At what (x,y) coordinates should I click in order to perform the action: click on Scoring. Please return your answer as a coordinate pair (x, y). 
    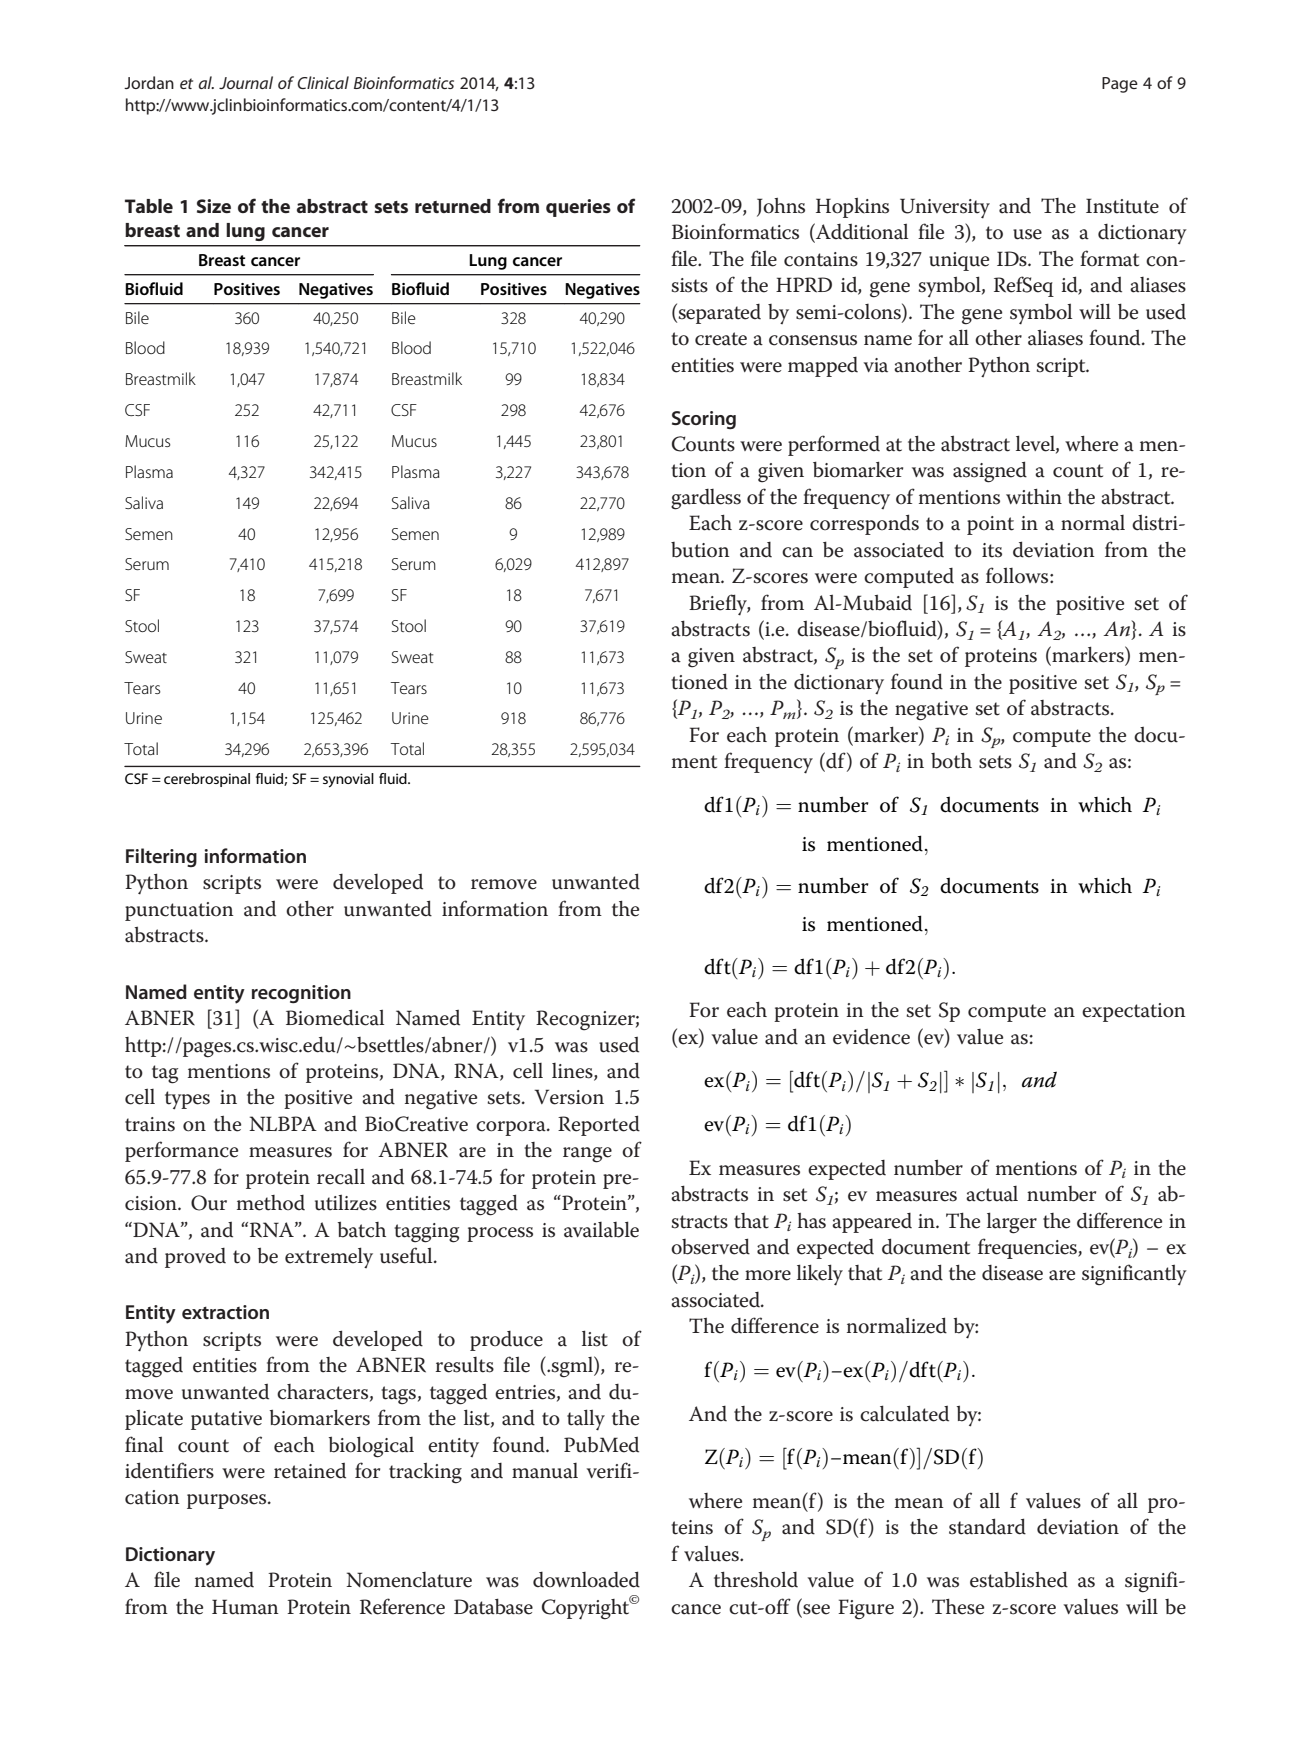
    Looking at the image, I should click on (704, 420).
